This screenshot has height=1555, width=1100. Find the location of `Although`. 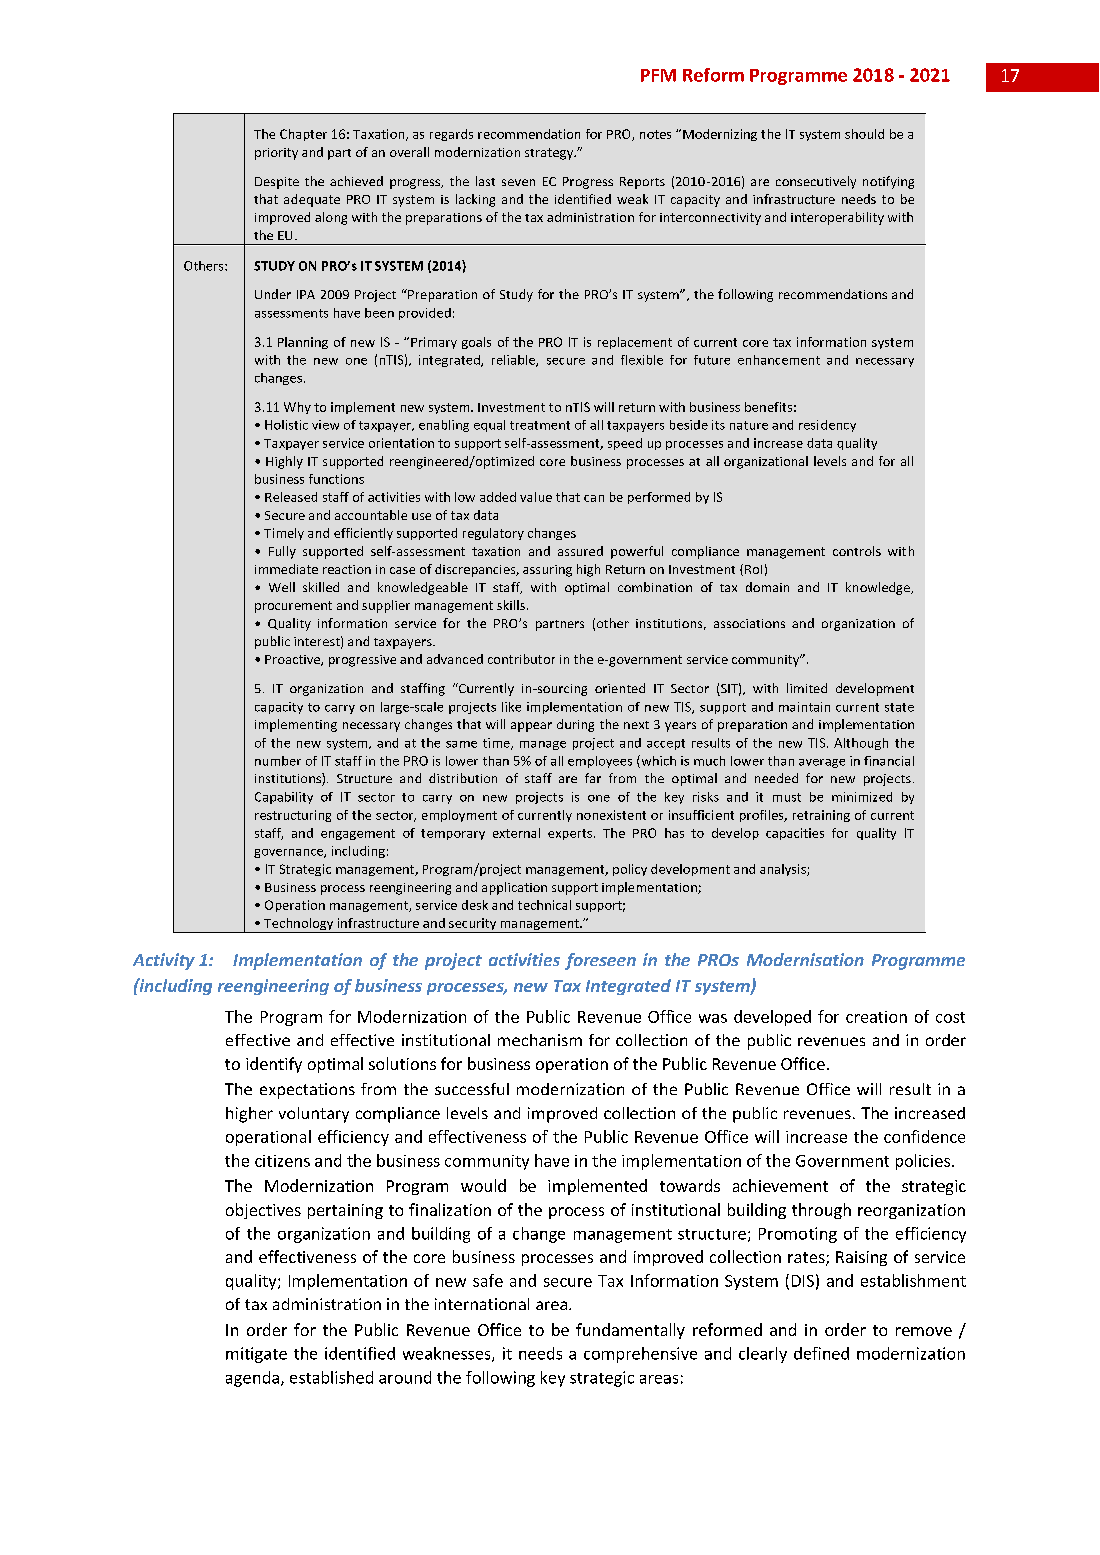

Although is located at coordinates (861, 744).
